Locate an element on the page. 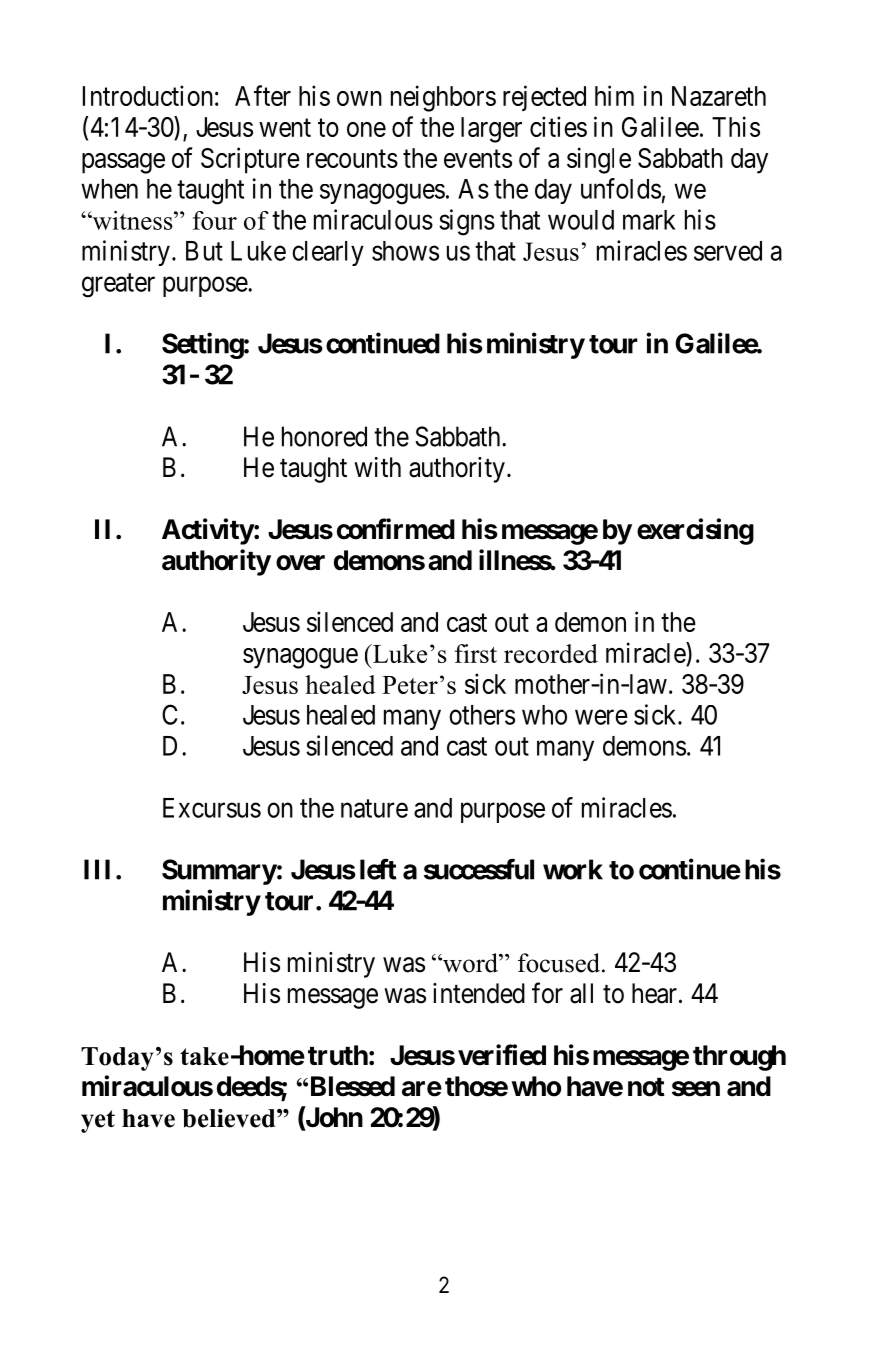 Image resolution: width=887 pixels, height=1372 pixels. Introduction is located at coordinates (148, 95).
